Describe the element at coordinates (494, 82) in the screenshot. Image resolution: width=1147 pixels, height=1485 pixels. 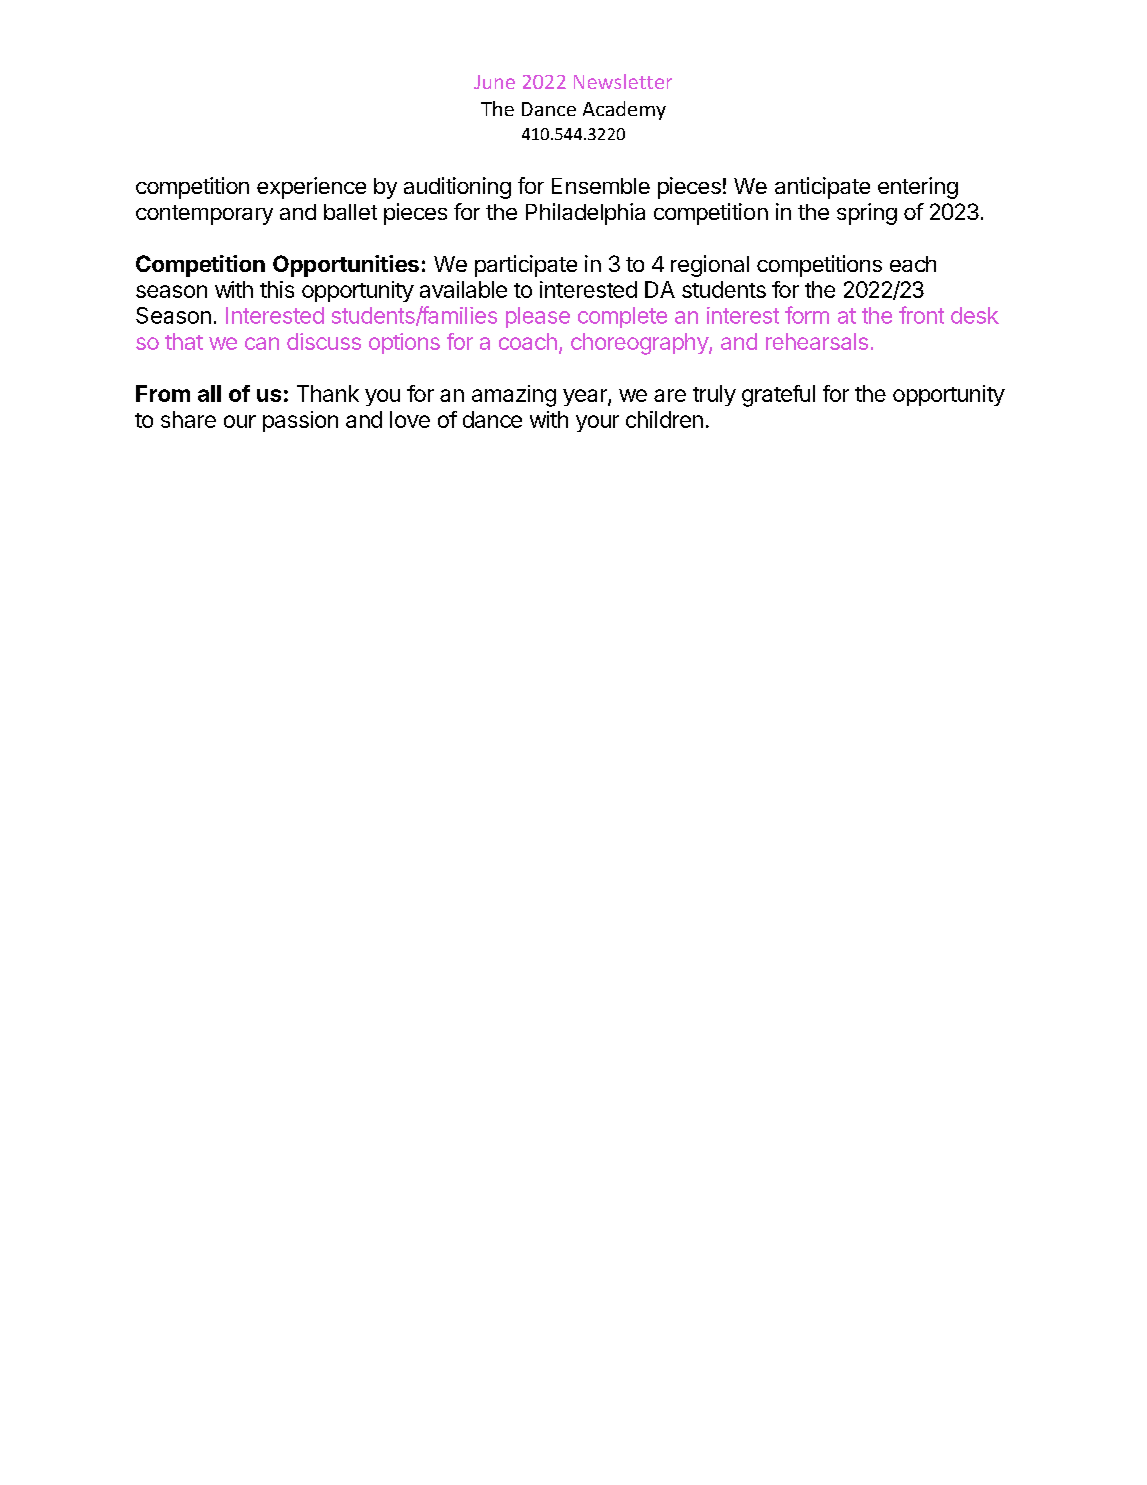
I see `June` at that location.
